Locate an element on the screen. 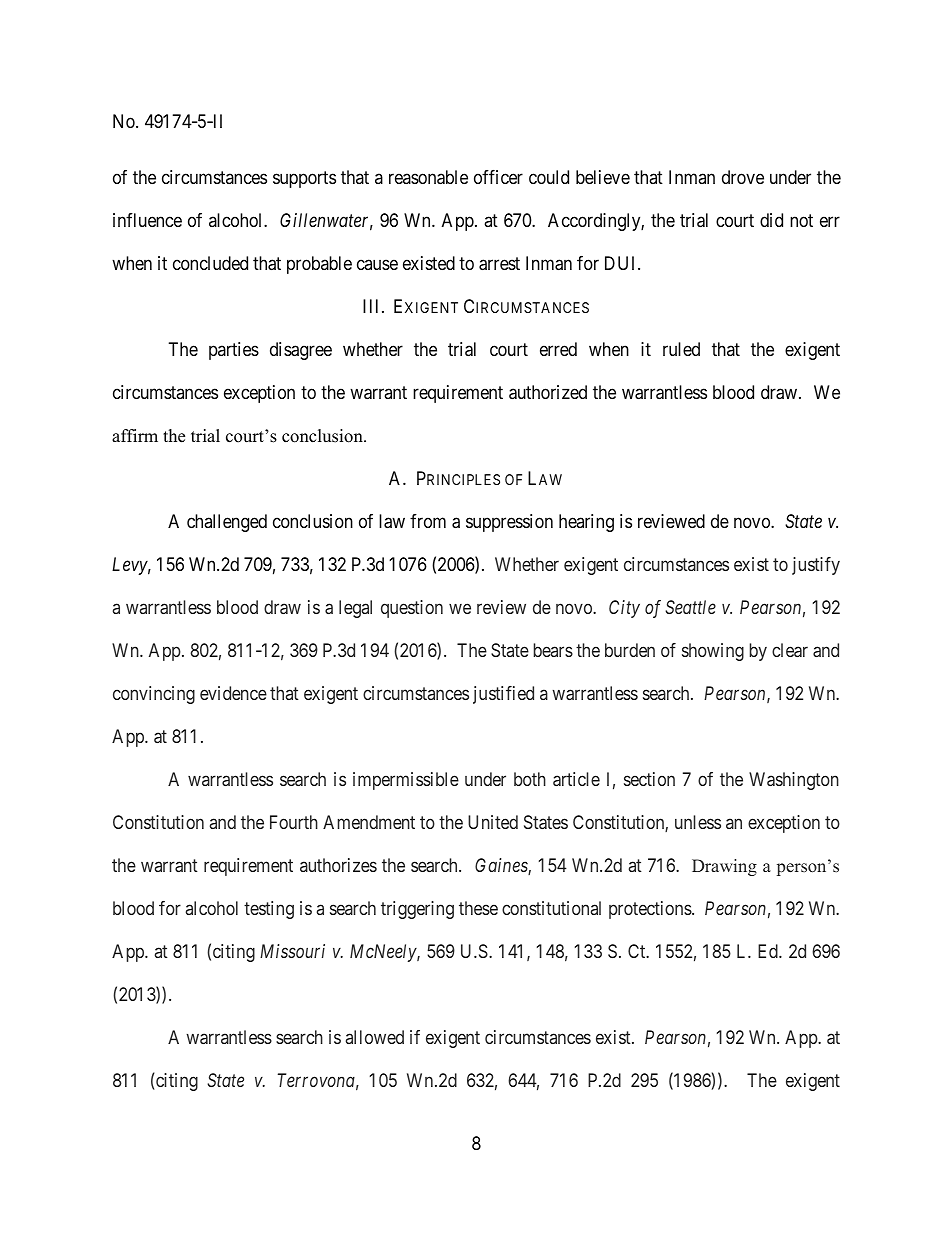 The image size is (952, 1233). influence is located at coordinates (147, 220).
